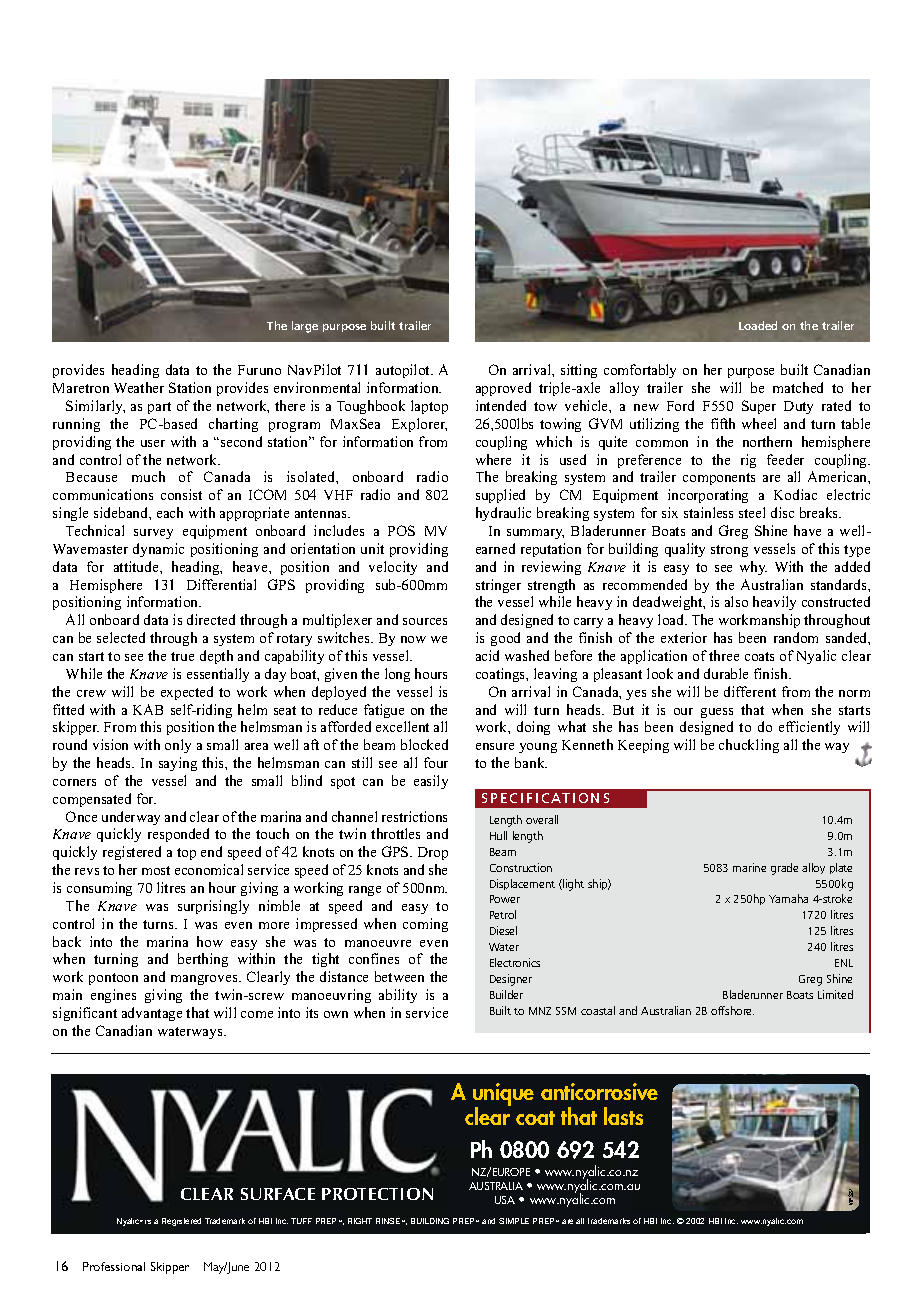 The height and width of the document is (1308, 924). Describe the element at coordinates (749, 746) in the document. I see `chuckling` at that location.
